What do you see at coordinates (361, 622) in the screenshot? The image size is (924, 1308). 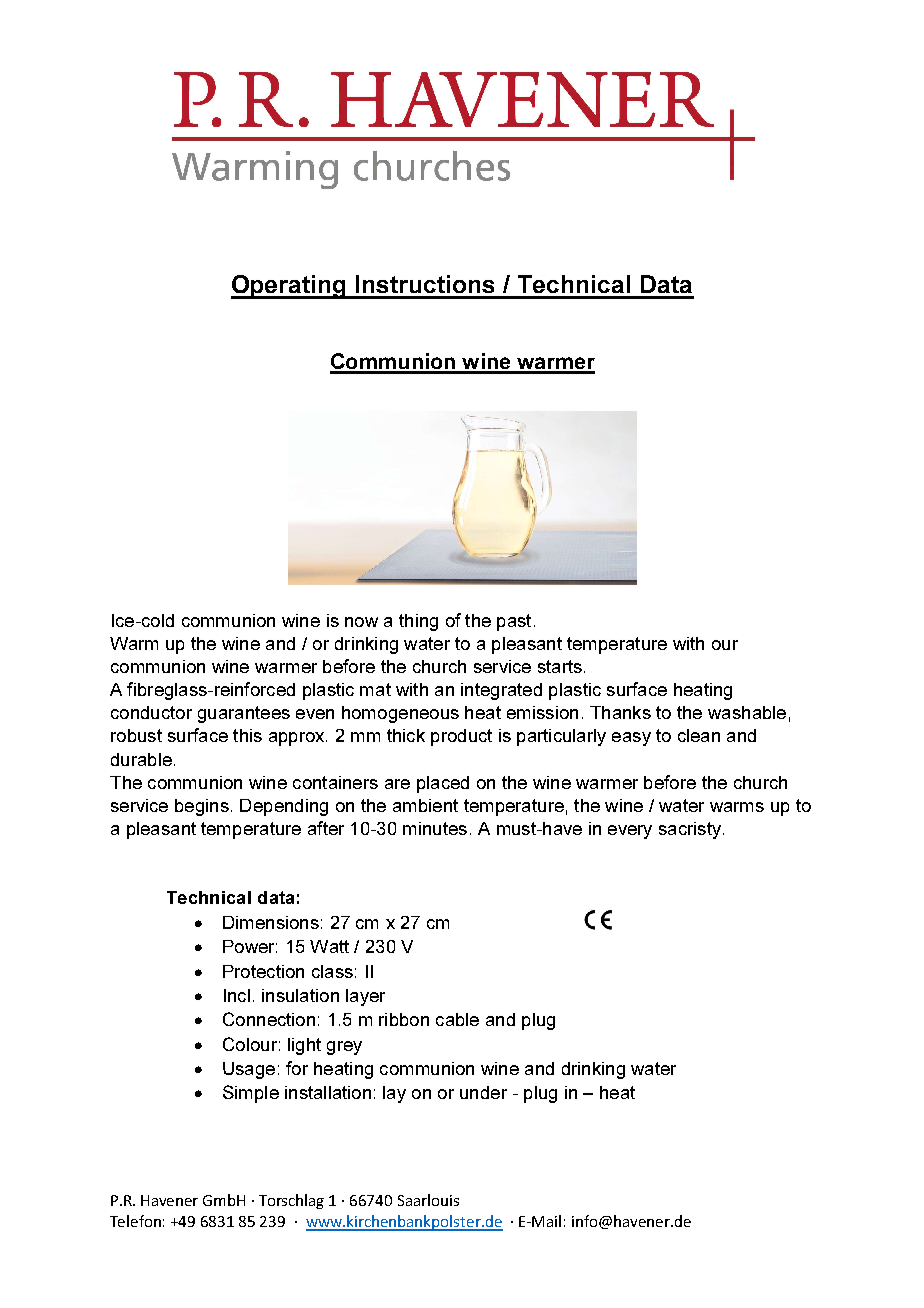 I see `now` at bounding box center [361, 622].
